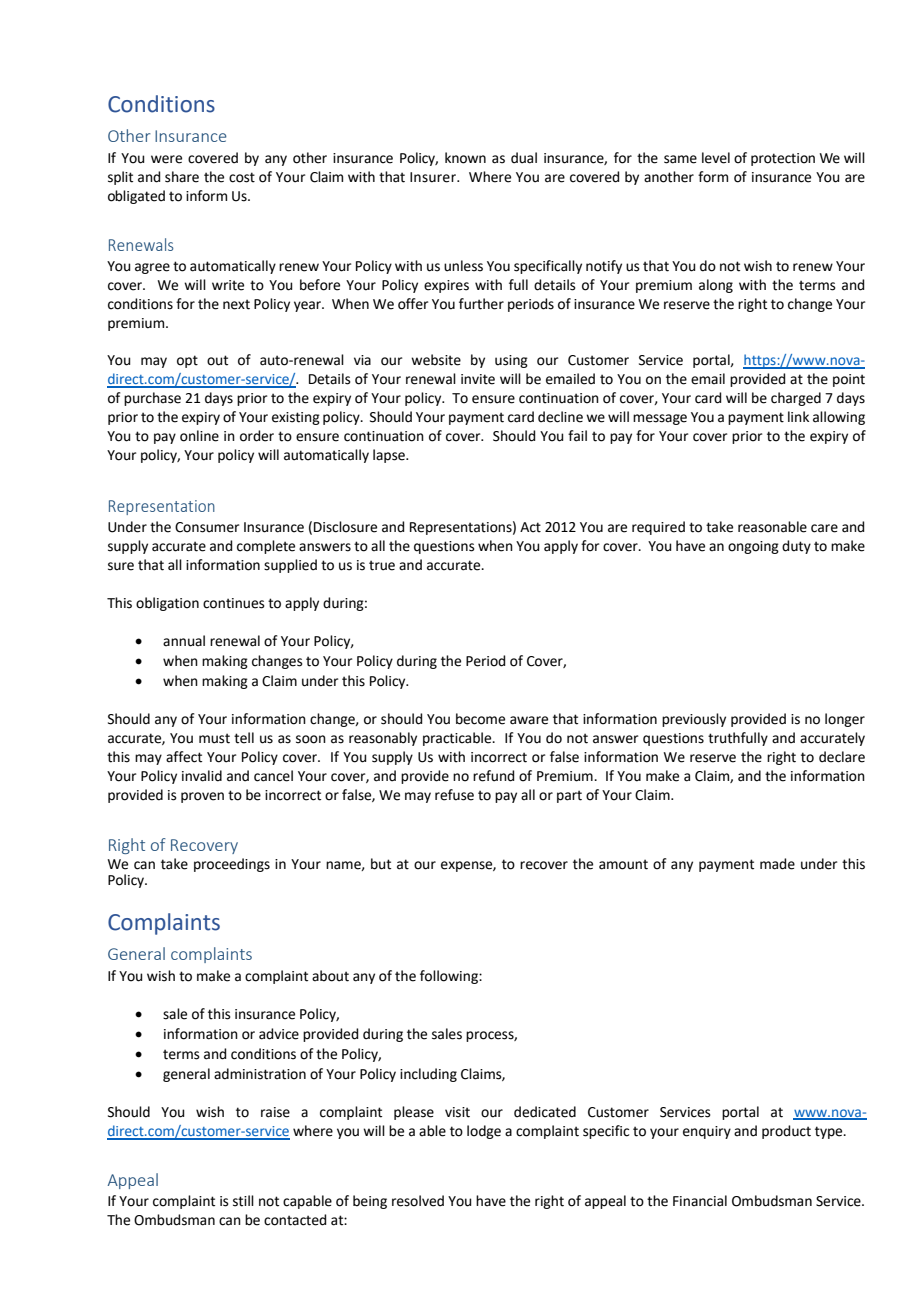  What do you see at coordinates (382, 565) in the image?
I see `true` at bounding box center [382, 565].
